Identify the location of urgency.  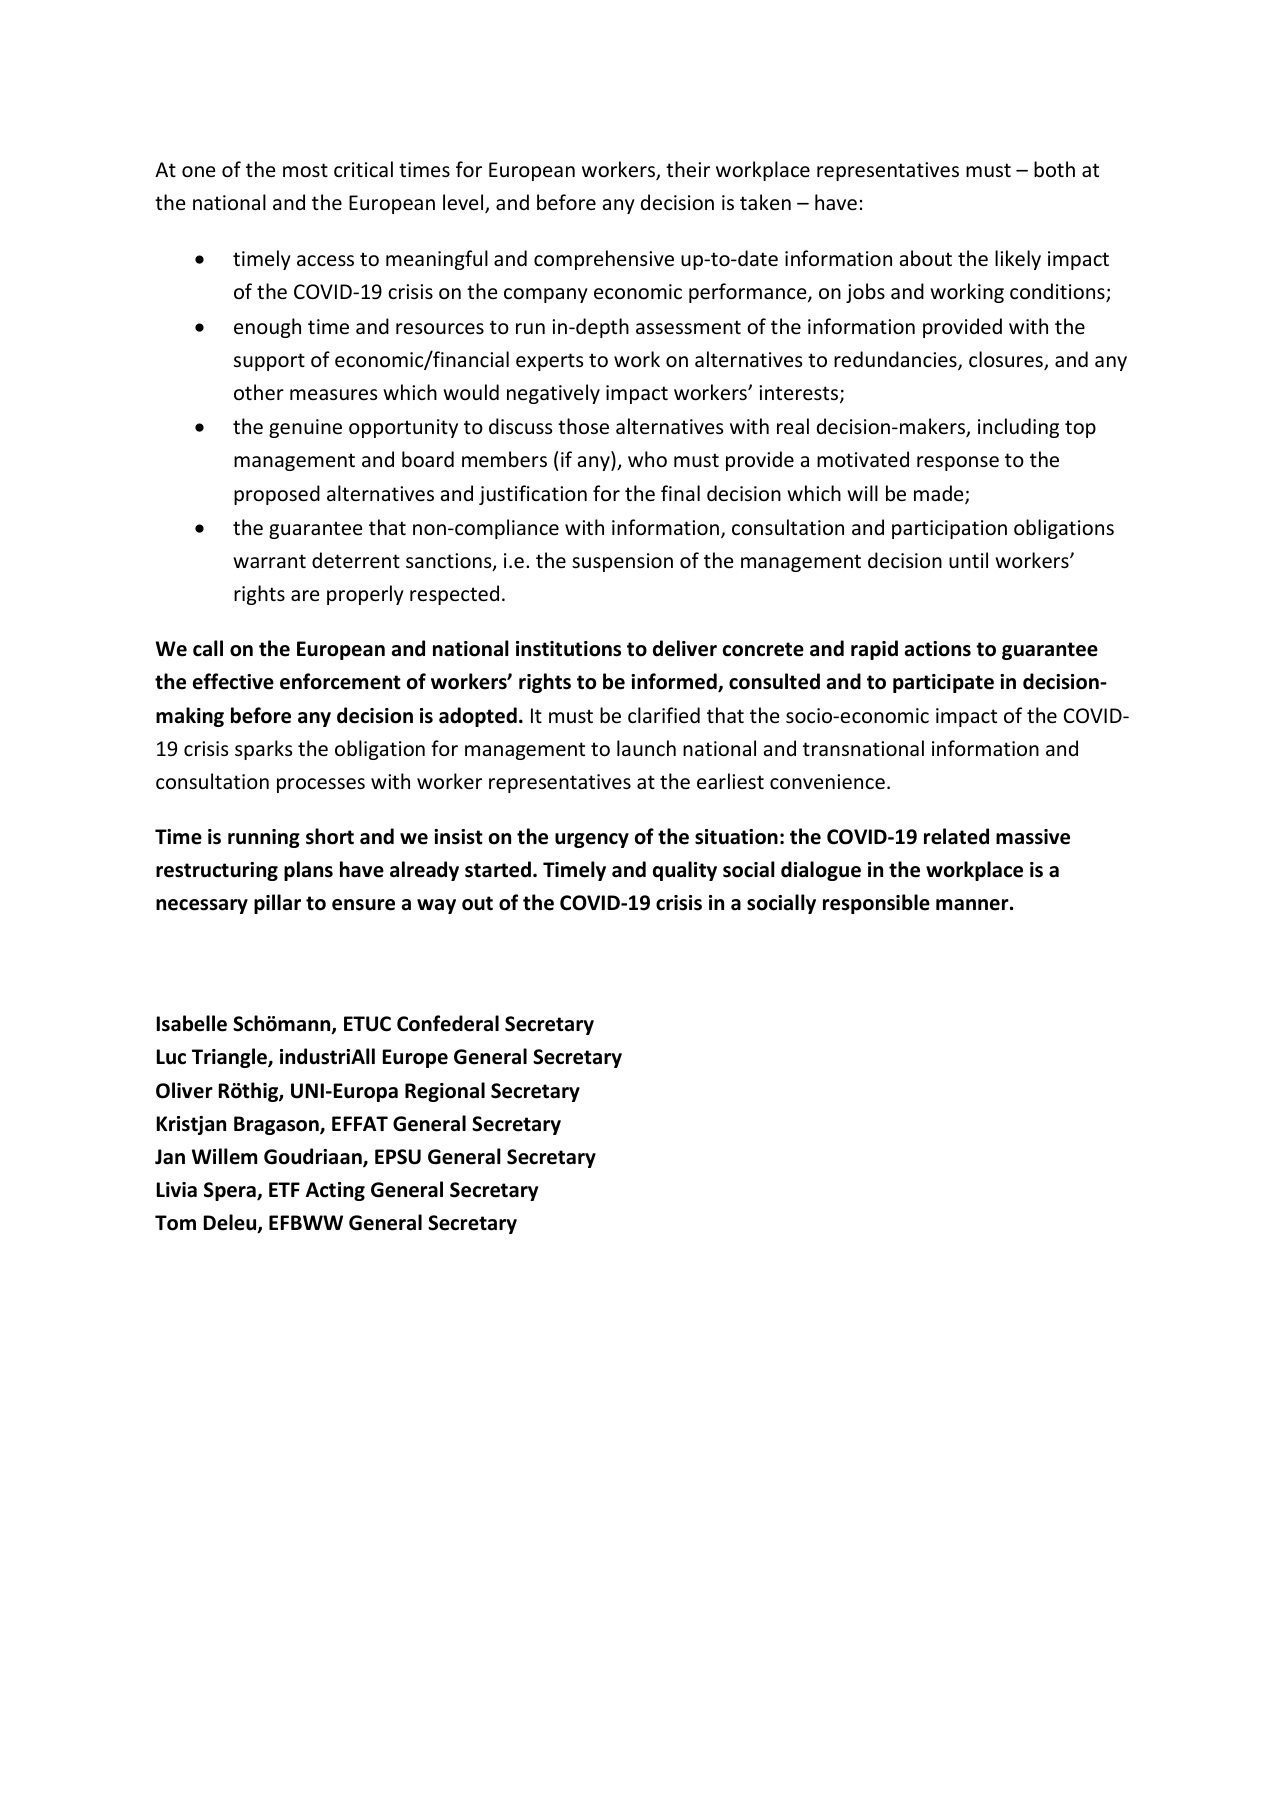
(592, 840).
